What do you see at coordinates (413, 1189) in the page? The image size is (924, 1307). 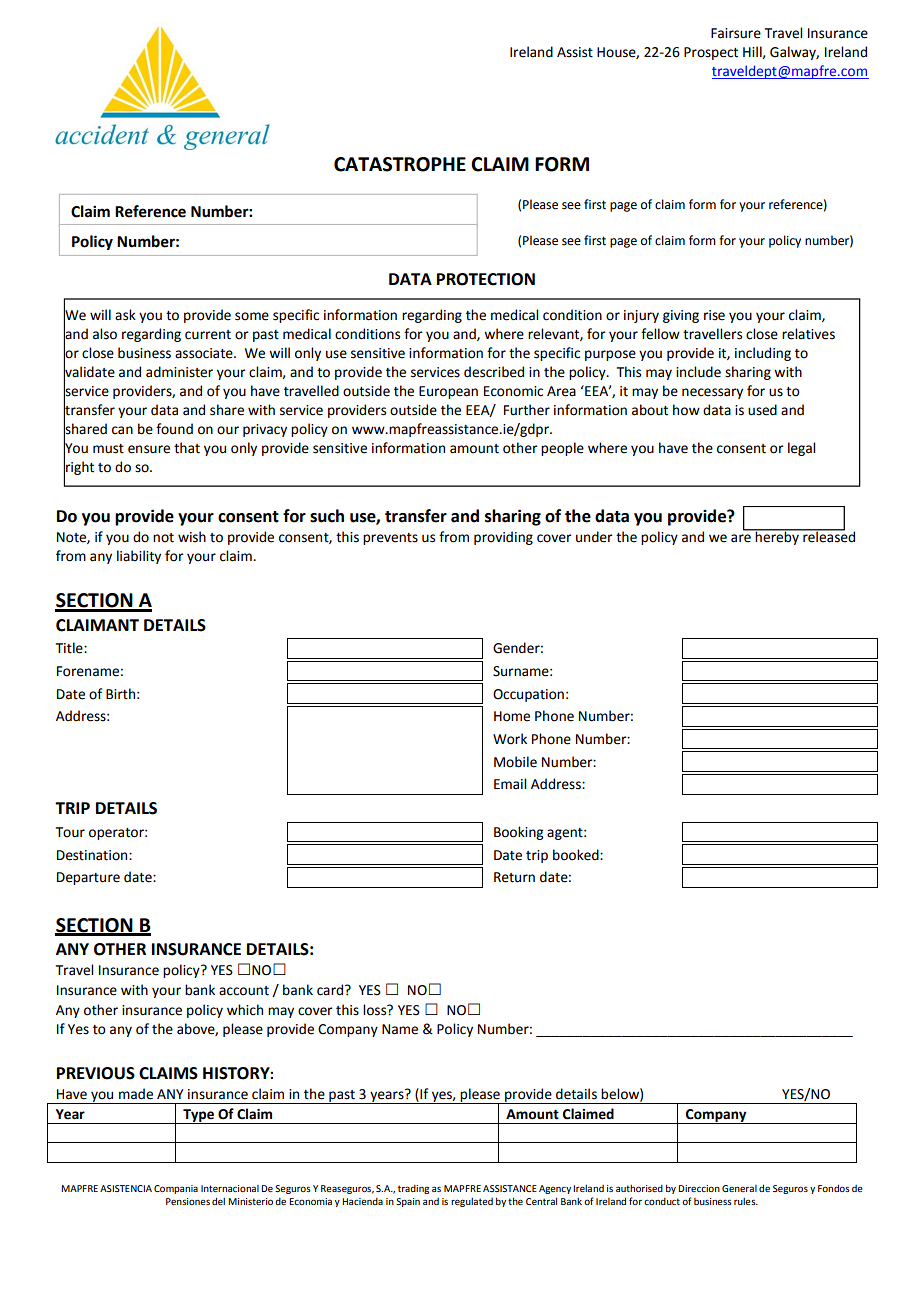 I see `trading` at bounding box center [413, 1189].
